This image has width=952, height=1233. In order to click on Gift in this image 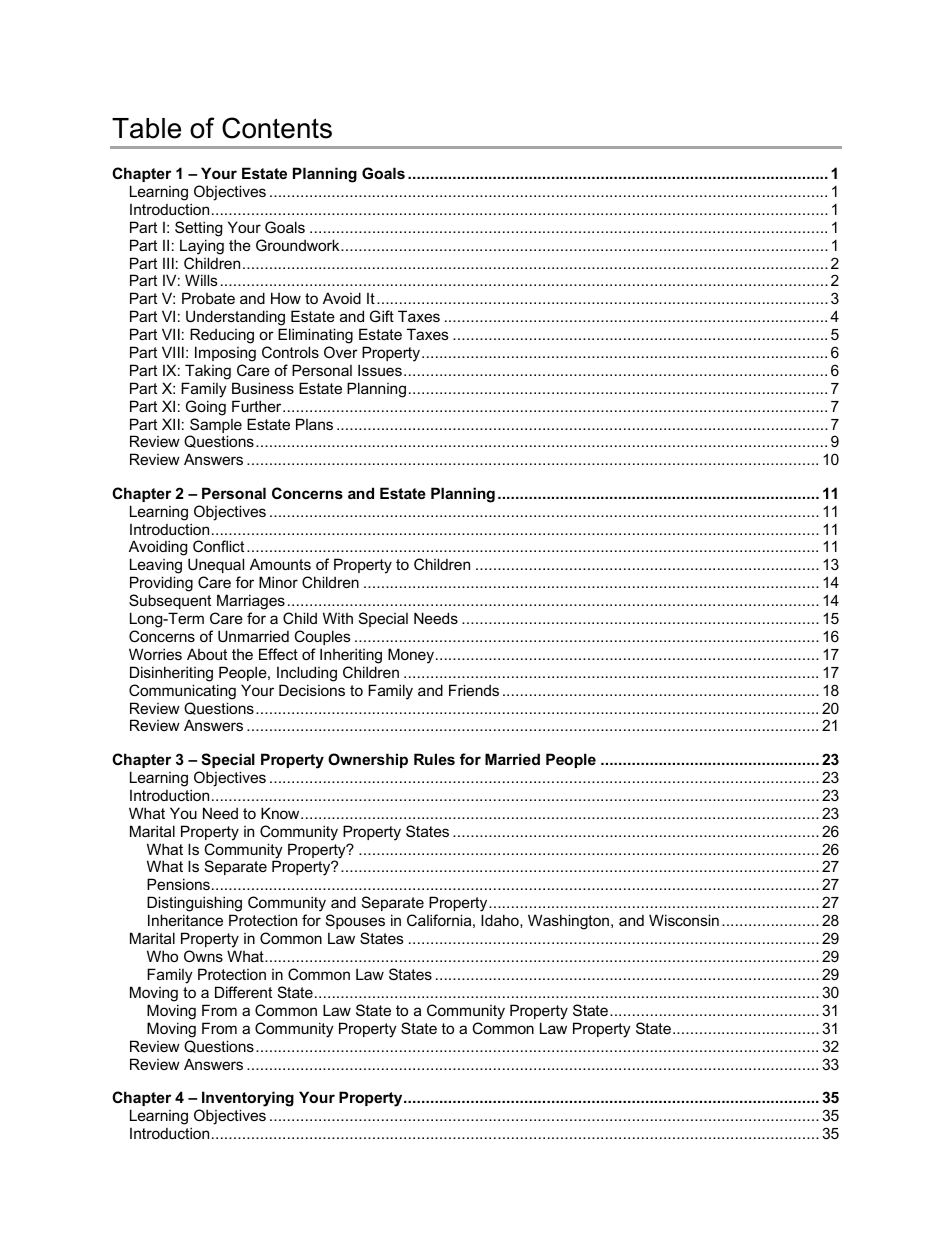, I will do `click(382, 316)`.
